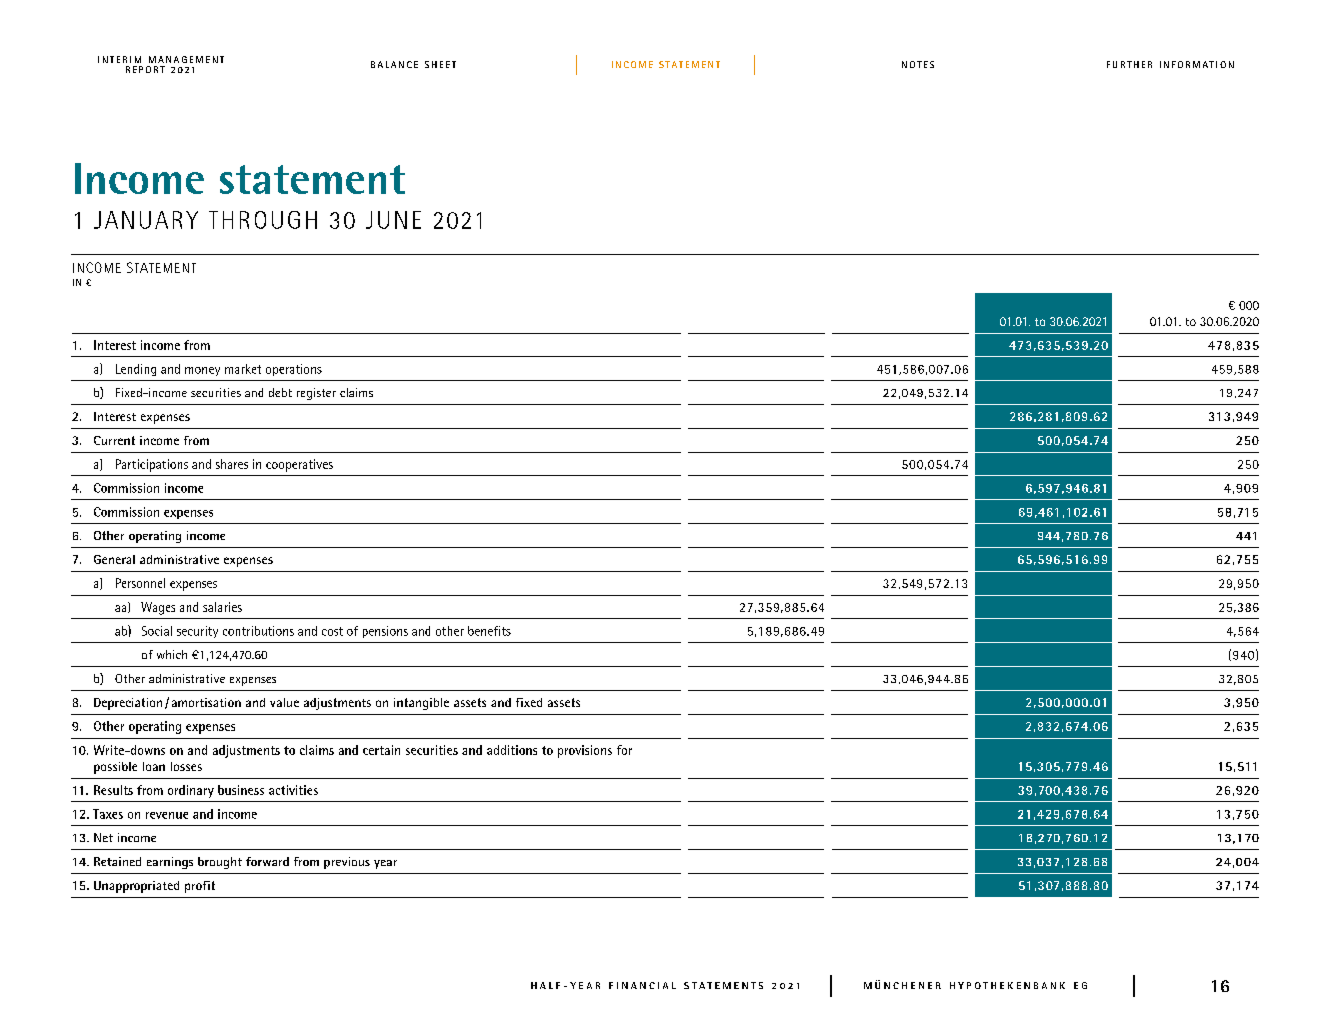  Describe the element at coordinates (200, 887) in the screenshot. I see `profit` at that location.
